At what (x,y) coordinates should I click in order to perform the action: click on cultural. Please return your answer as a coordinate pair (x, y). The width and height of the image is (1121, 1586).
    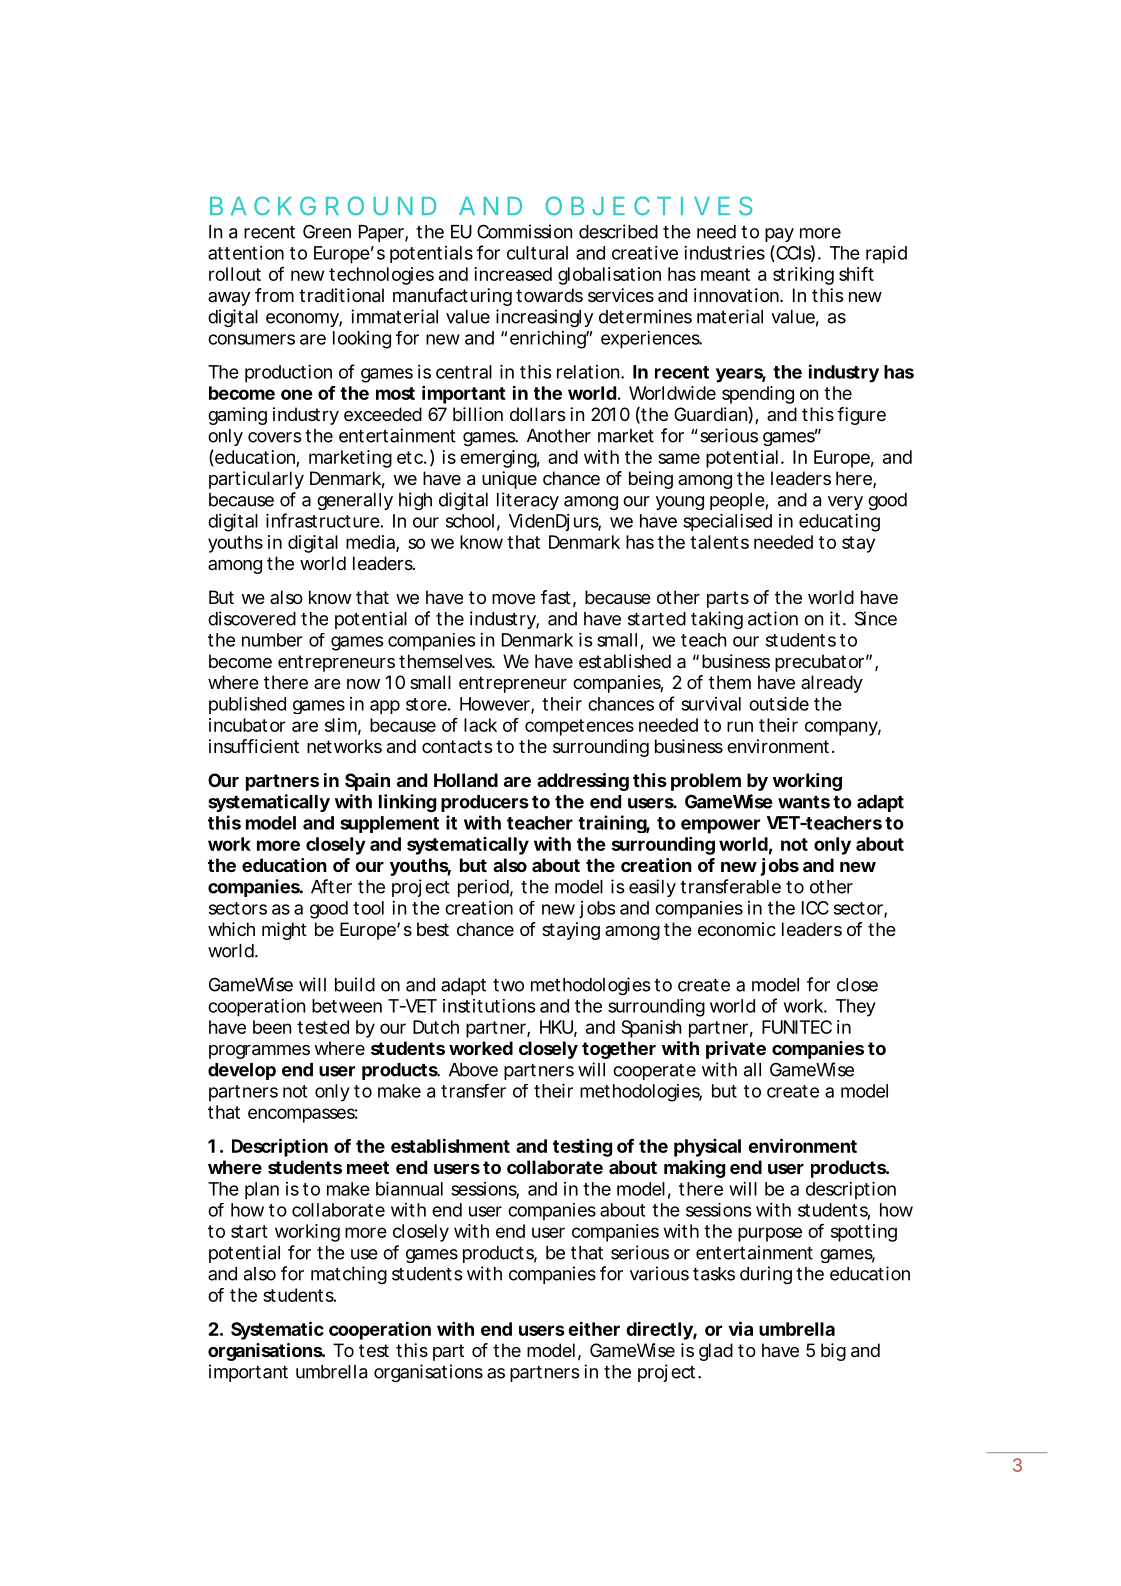
    Looking at the image, I should click on (537, 253).
